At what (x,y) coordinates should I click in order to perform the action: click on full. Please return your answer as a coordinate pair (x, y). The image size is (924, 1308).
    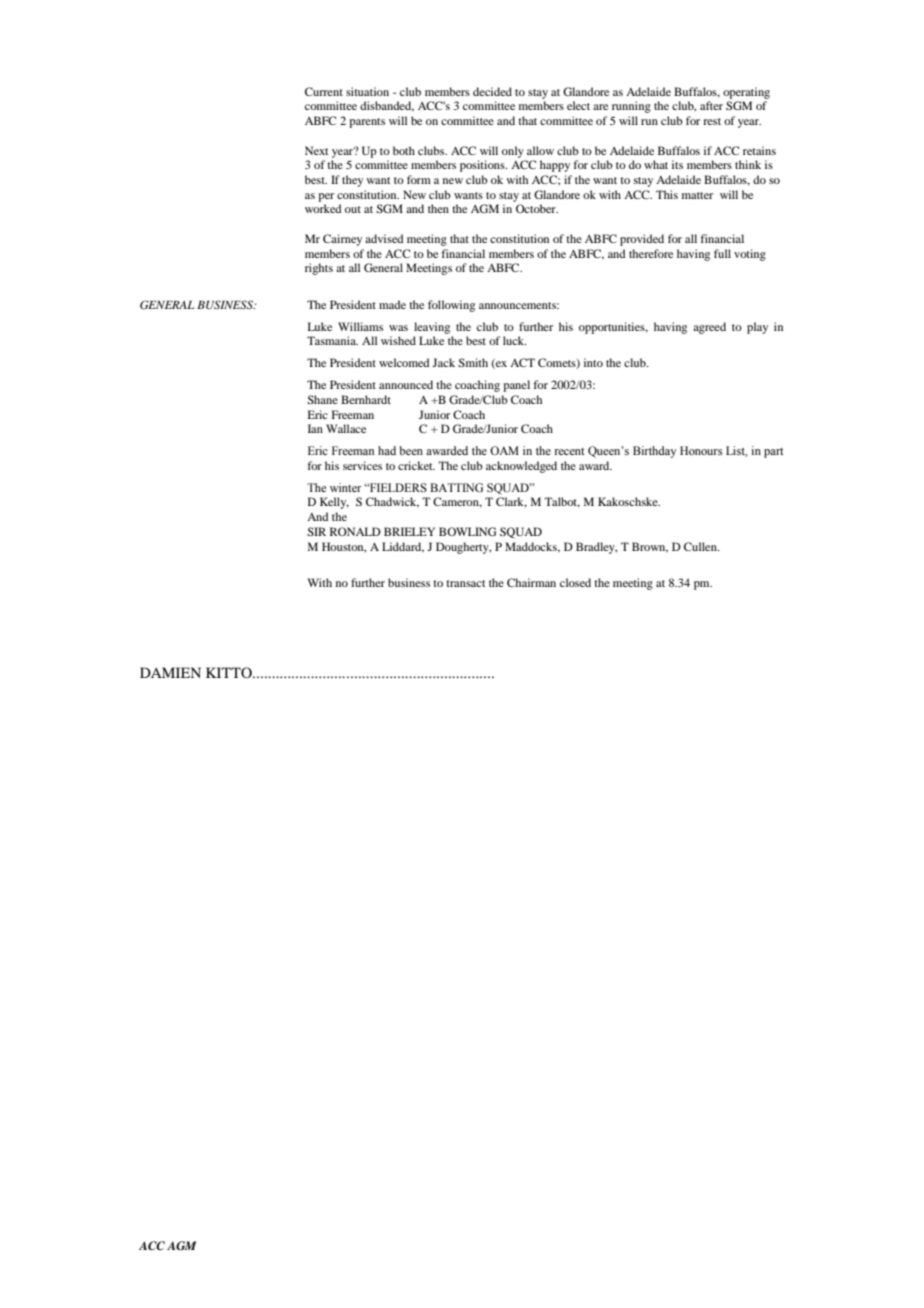
    Looking at the image, I should click on (722, 253).
